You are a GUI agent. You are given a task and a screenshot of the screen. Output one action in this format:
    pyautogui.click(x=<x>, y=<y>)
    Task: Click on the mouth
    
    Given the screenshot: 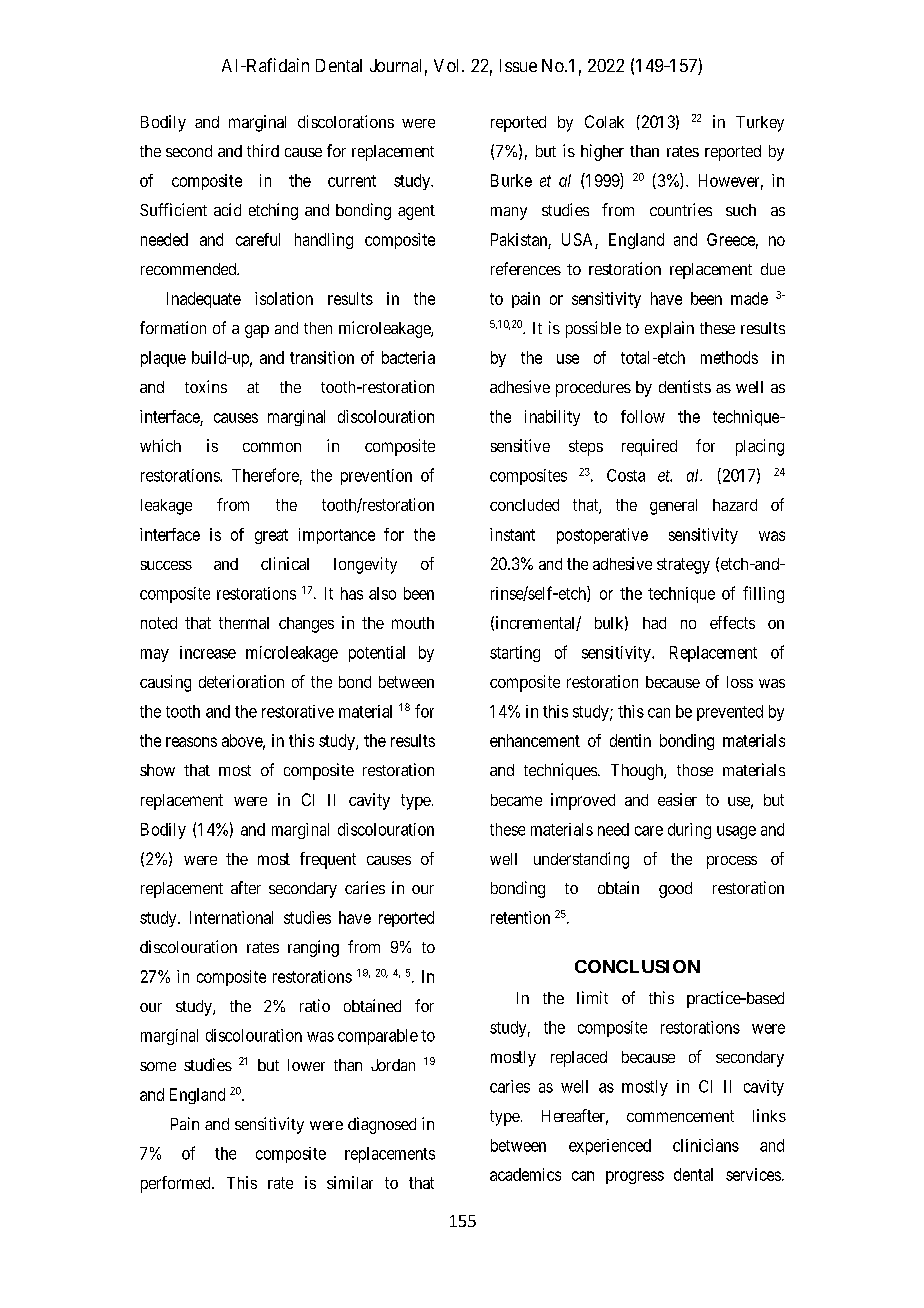 What is the action you would take?
    pyautogui.click(x=413, y=623)
